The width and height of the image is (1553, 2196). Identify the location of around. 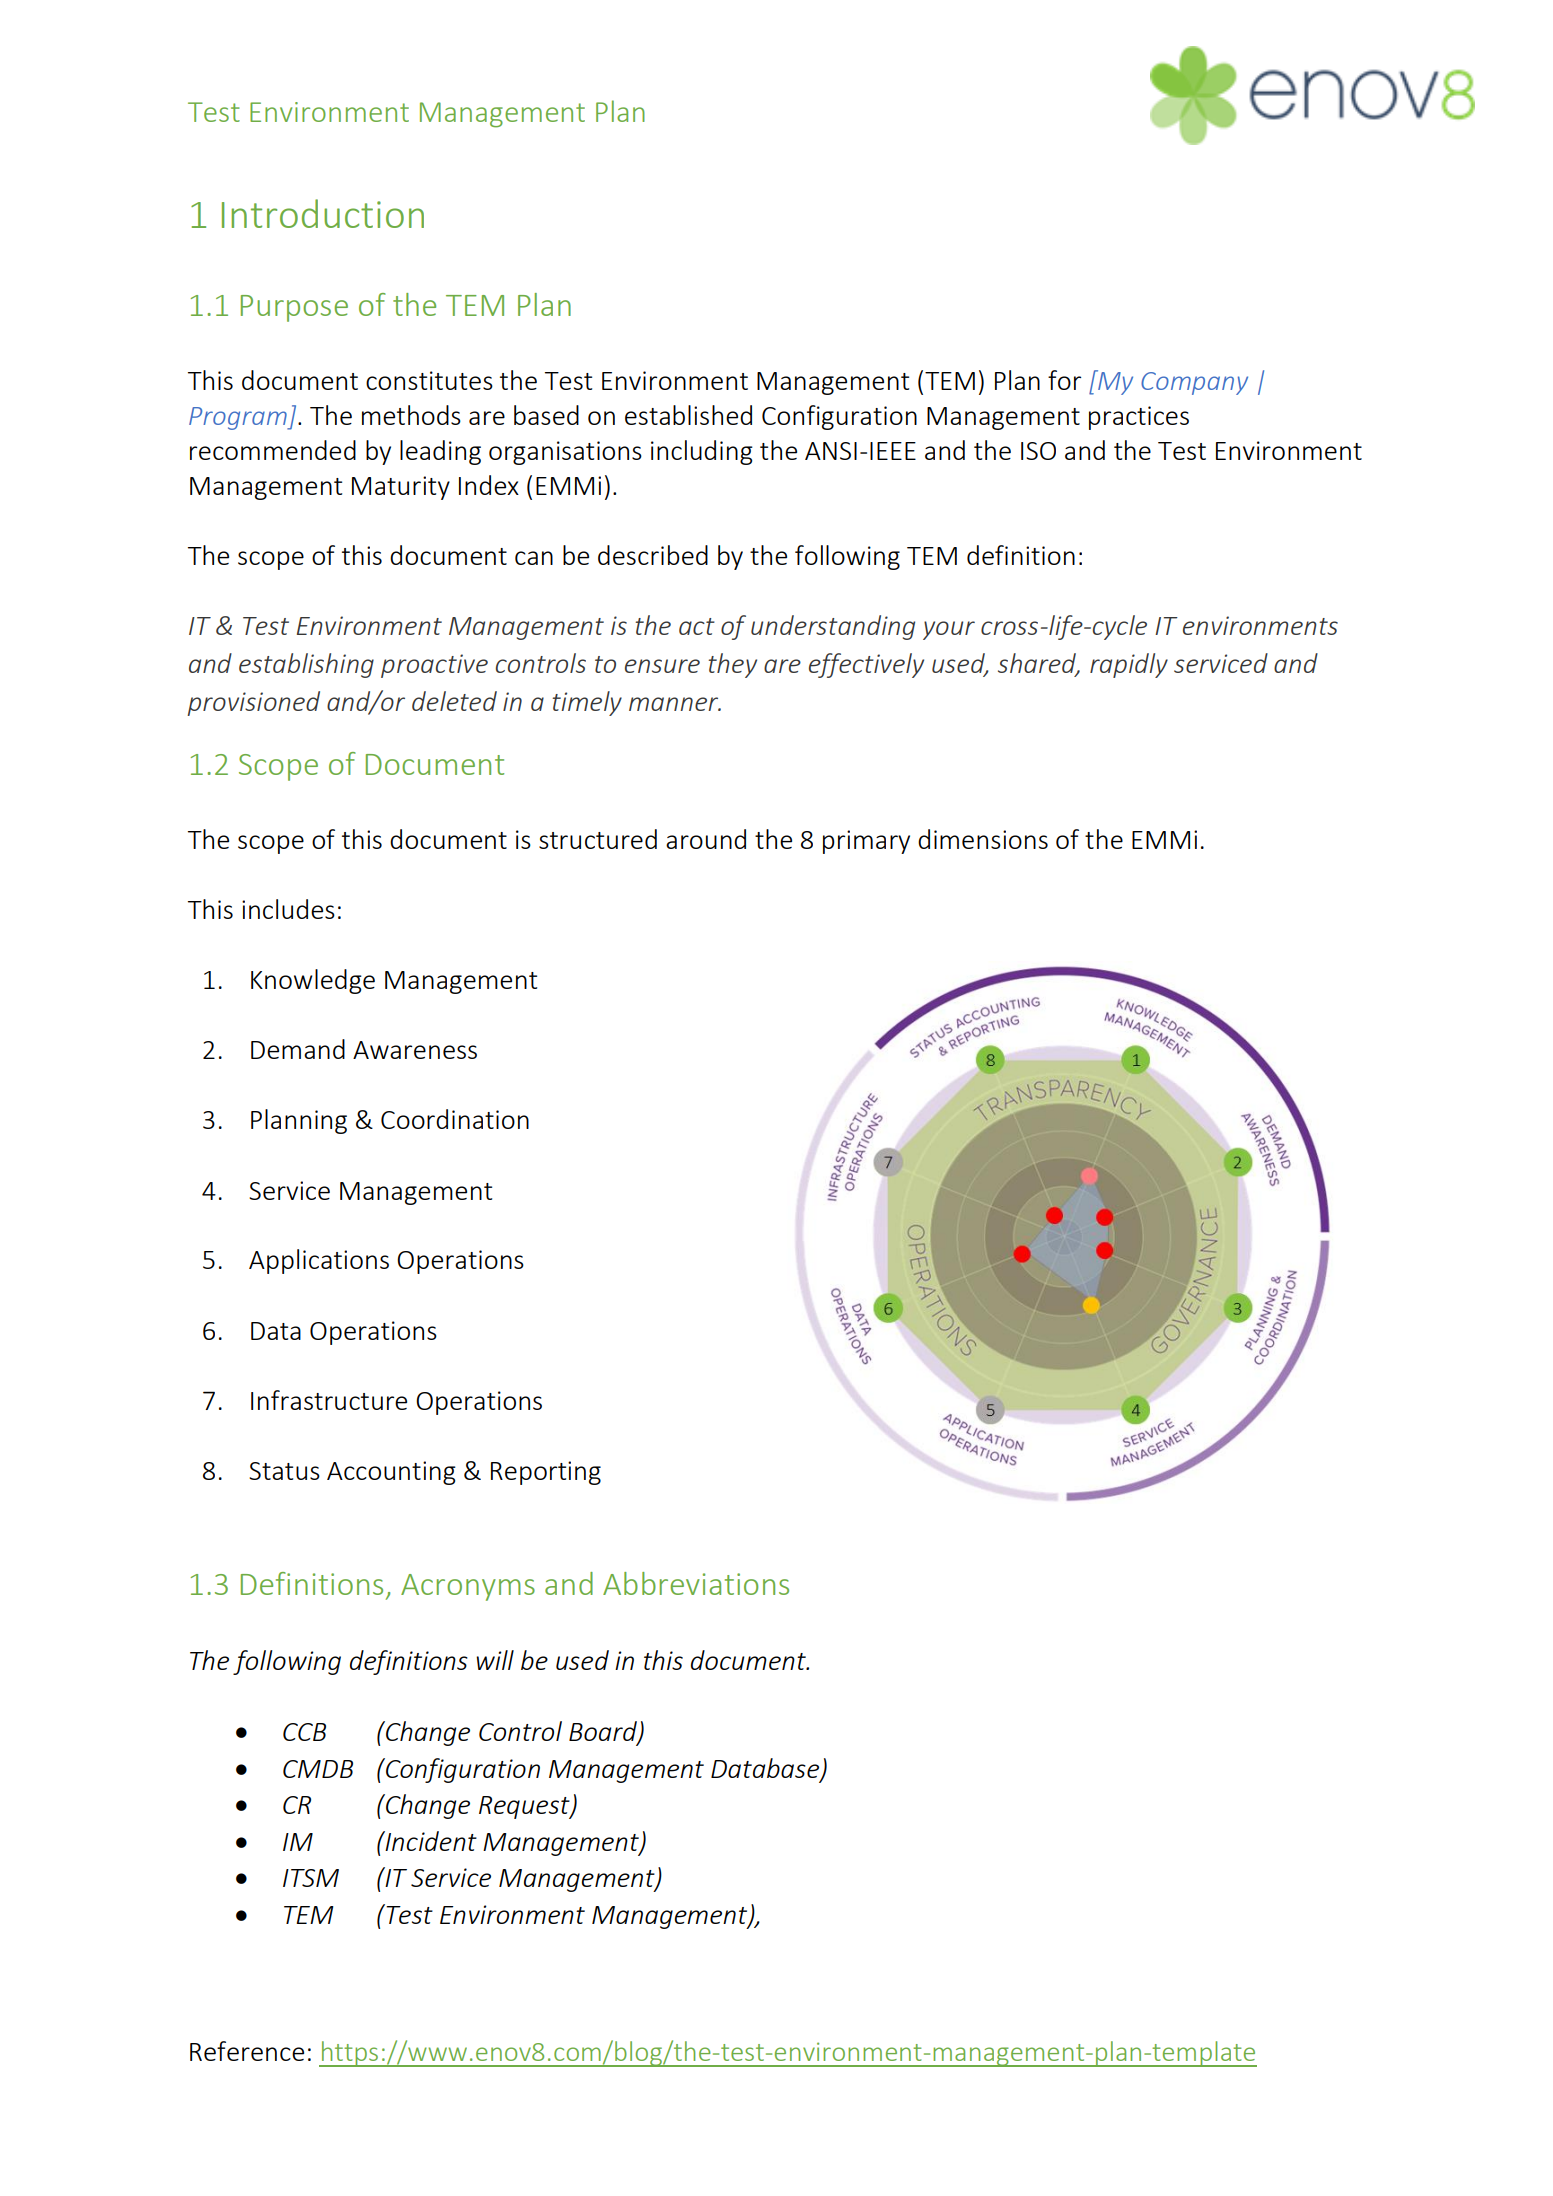
(706, 839).
